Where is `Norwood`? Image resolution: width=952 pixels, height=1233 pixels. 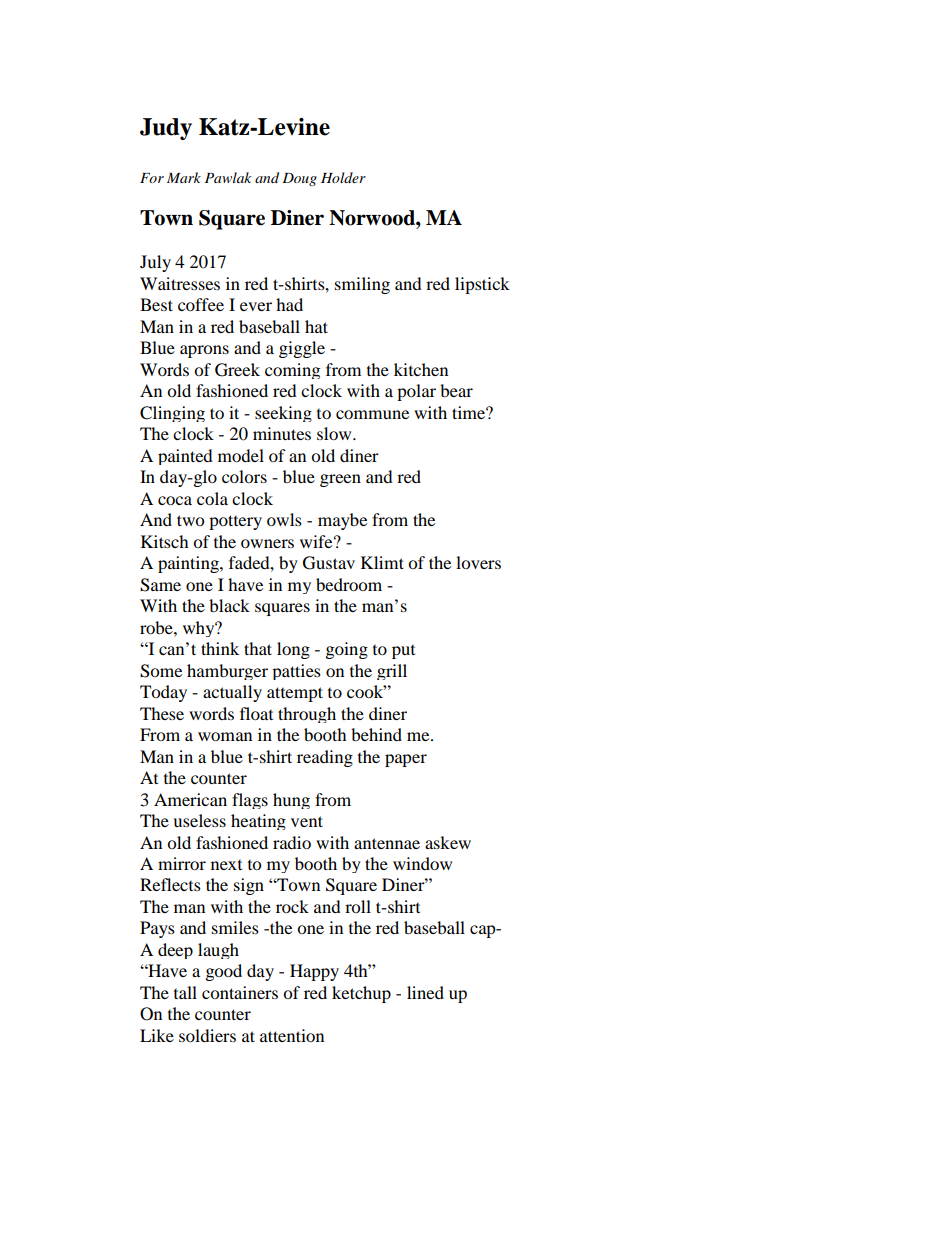 Norwood is located at coordinates (373, 218).
